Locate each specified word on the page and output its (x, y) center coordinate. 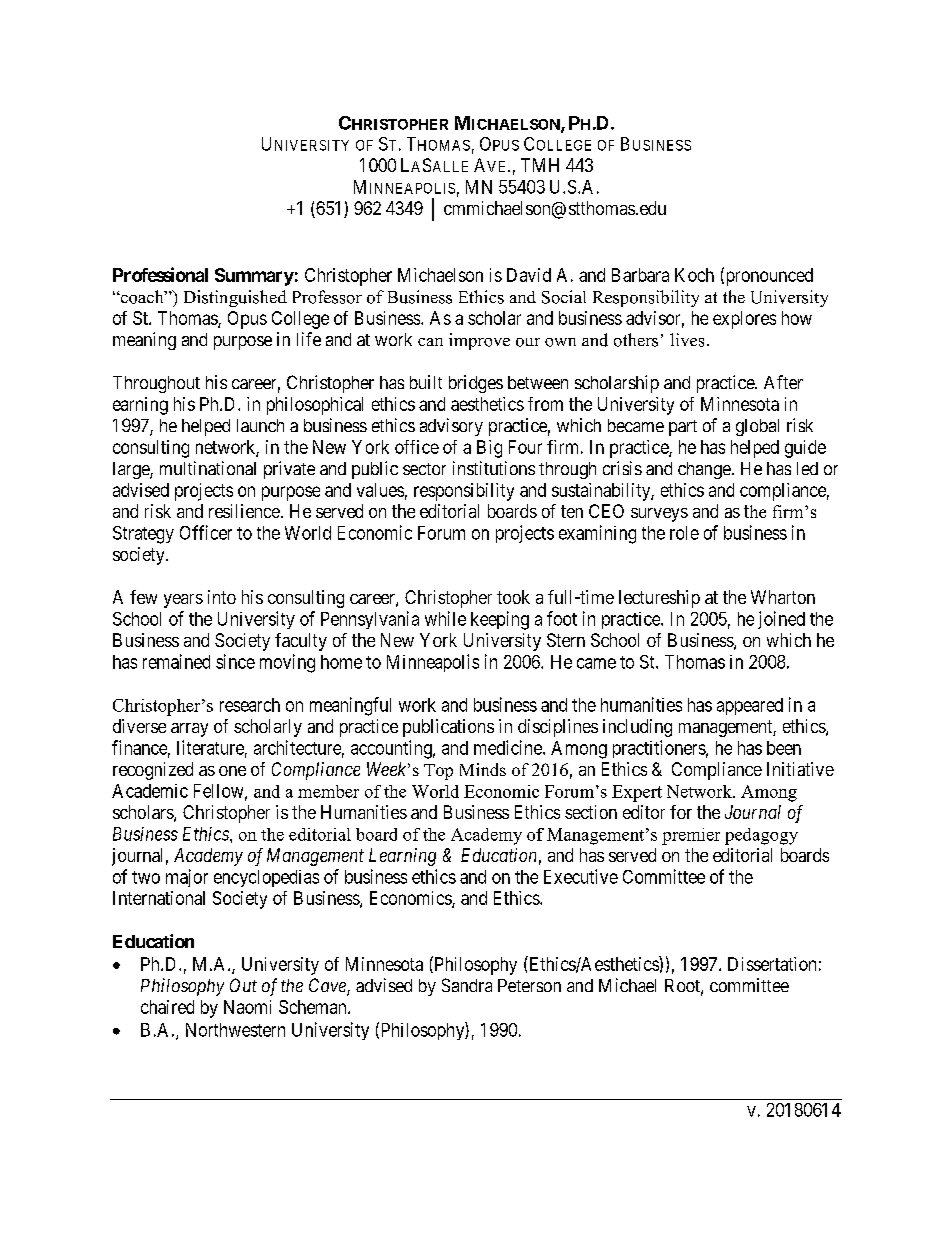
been (784, 748)
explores (744, 320)
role (684, 533)
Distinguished (235, 298)
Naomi (247, 1007)
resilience (244, 511)
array (189, 730)
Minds (483, 769)
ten (572, 511)
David (529, 275)
